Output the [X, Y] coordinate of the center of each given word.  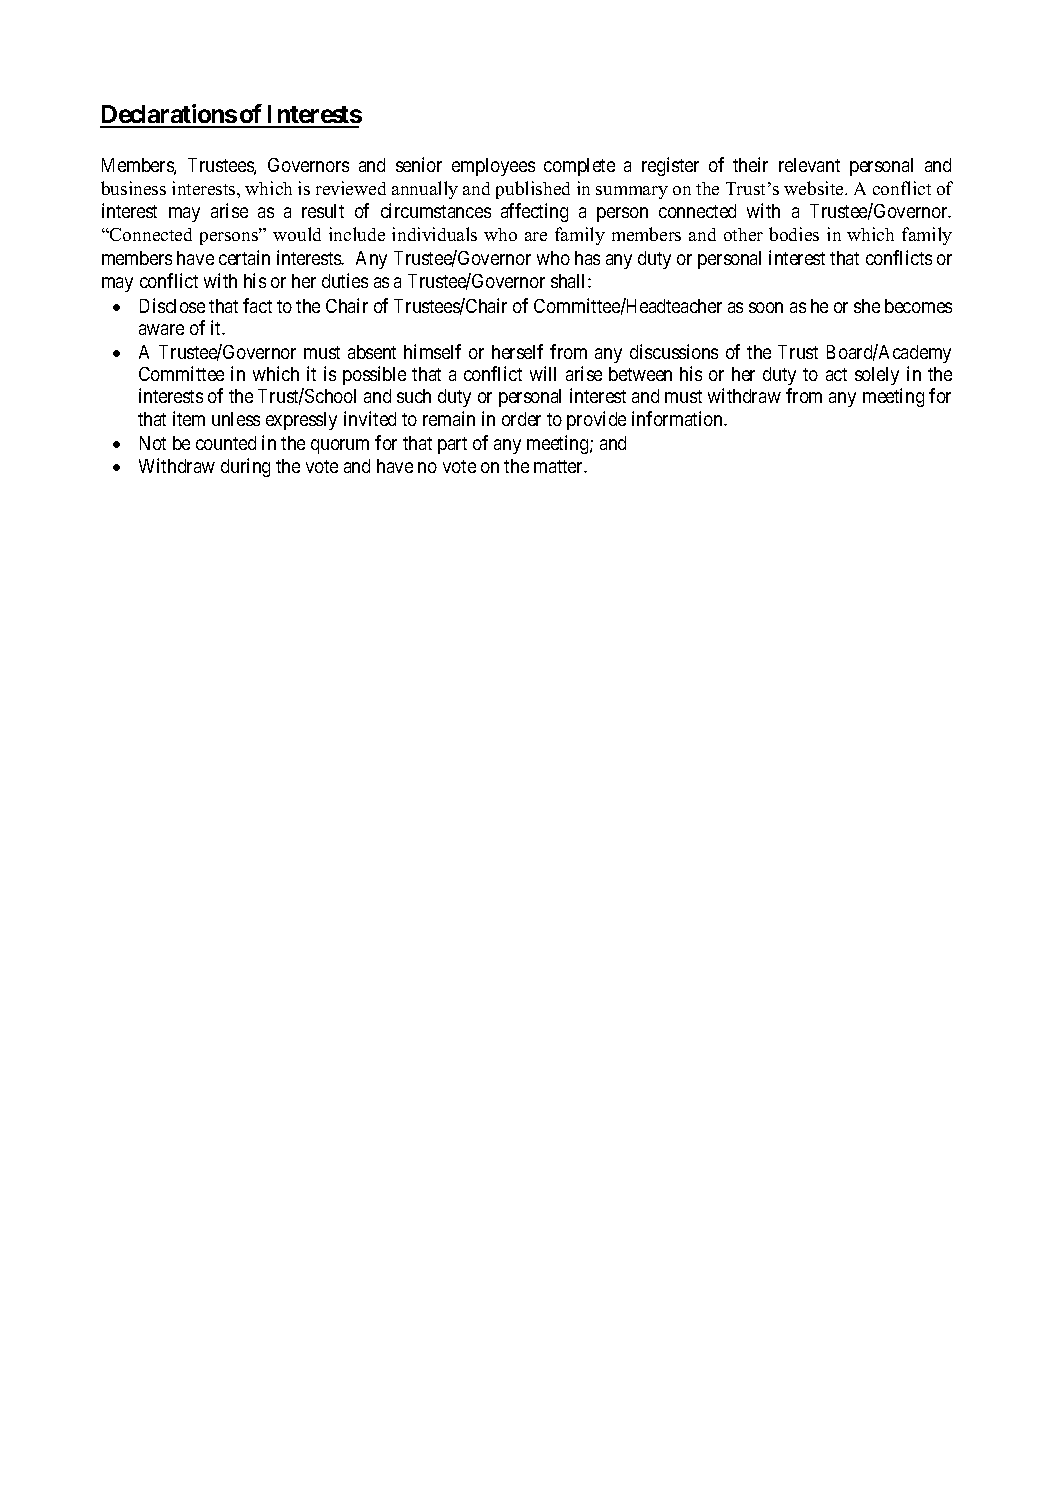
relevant [809, 165]
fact [257, 305]
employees [493, 167]
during [245, 467]
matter [560, 466]
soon [766, 307]
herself [517, 351]
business [133, 188]
